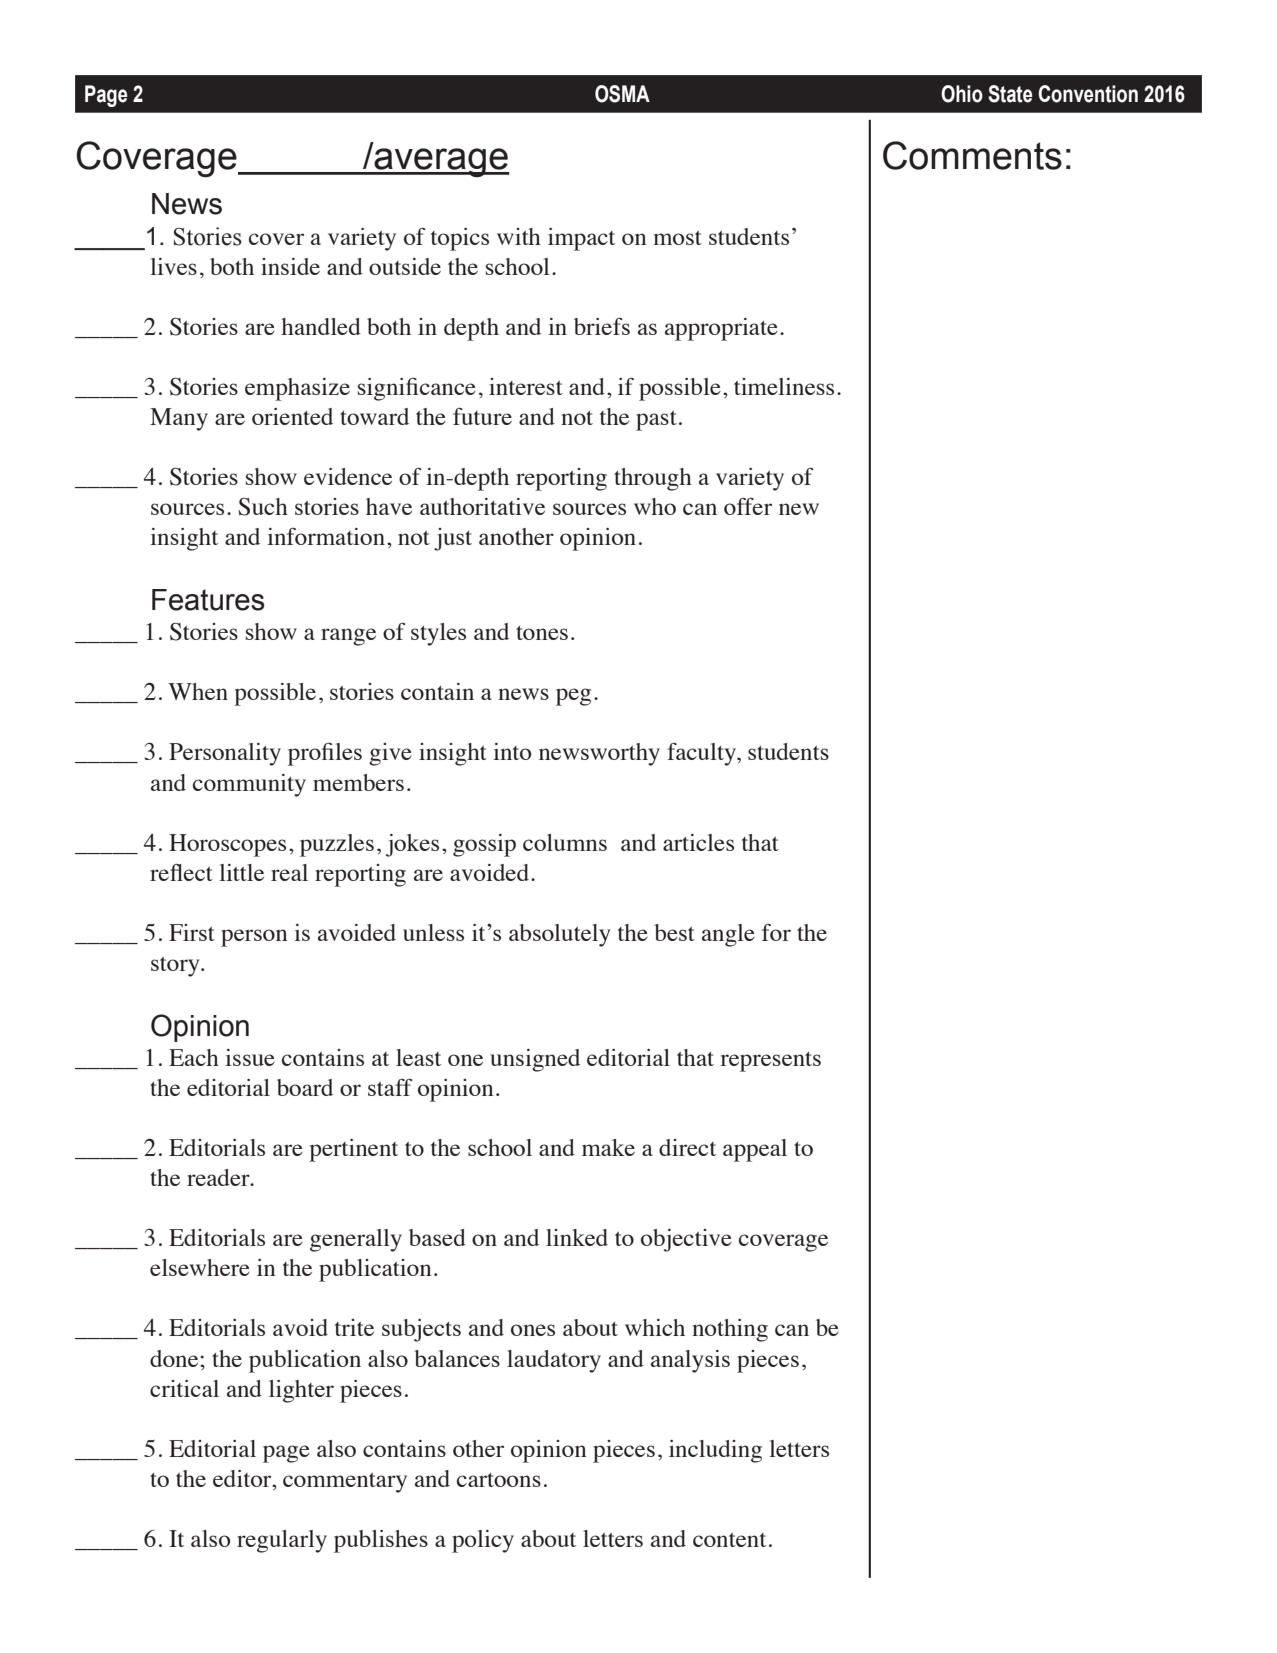 This screenshot has width=1277, height=1653. What do you see at coordinates (770, 1062) in the screenshot?
I see `represents` at bounding box center [770, 1062].
